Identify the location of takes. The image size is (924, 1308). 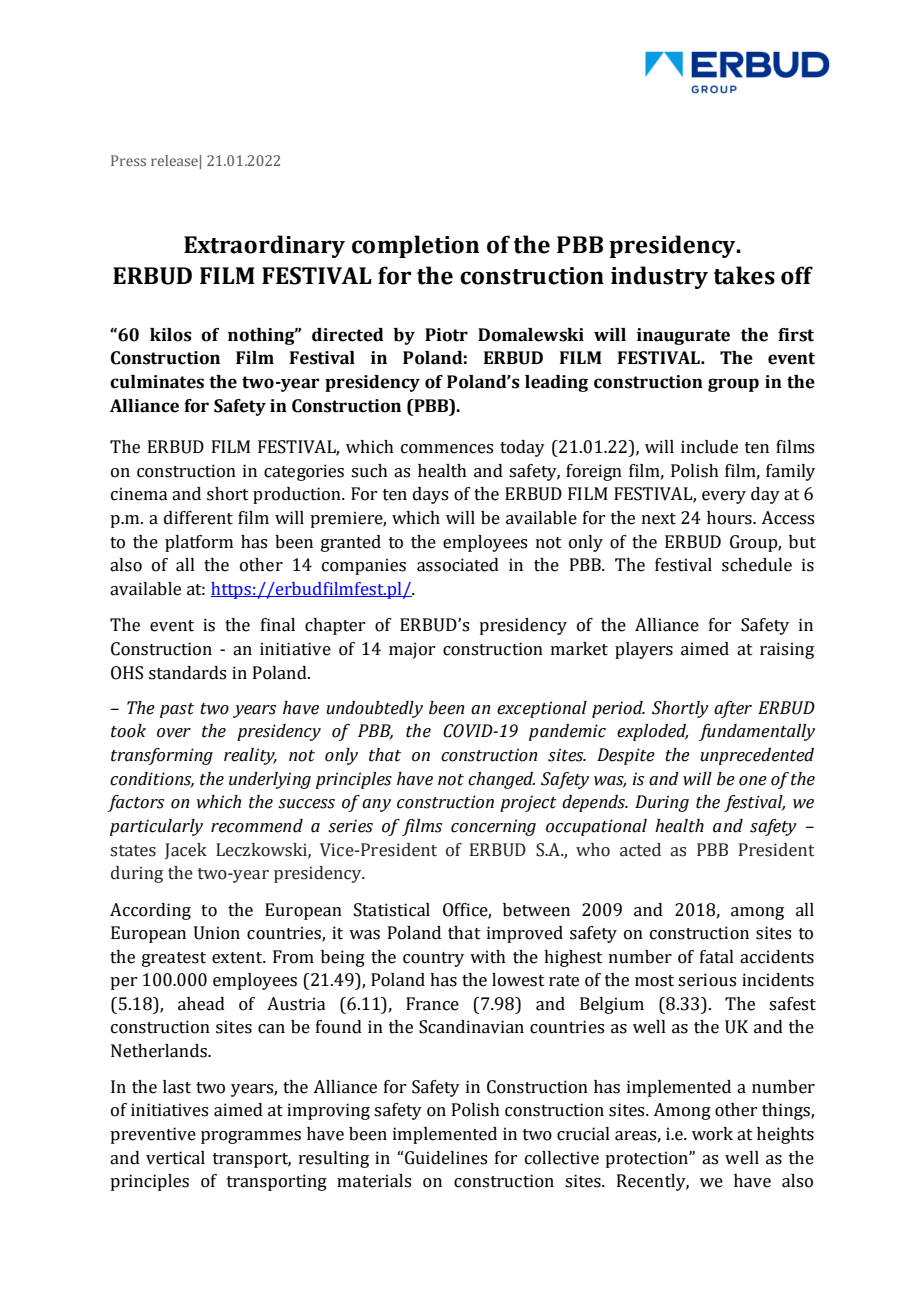
(744, 275).
